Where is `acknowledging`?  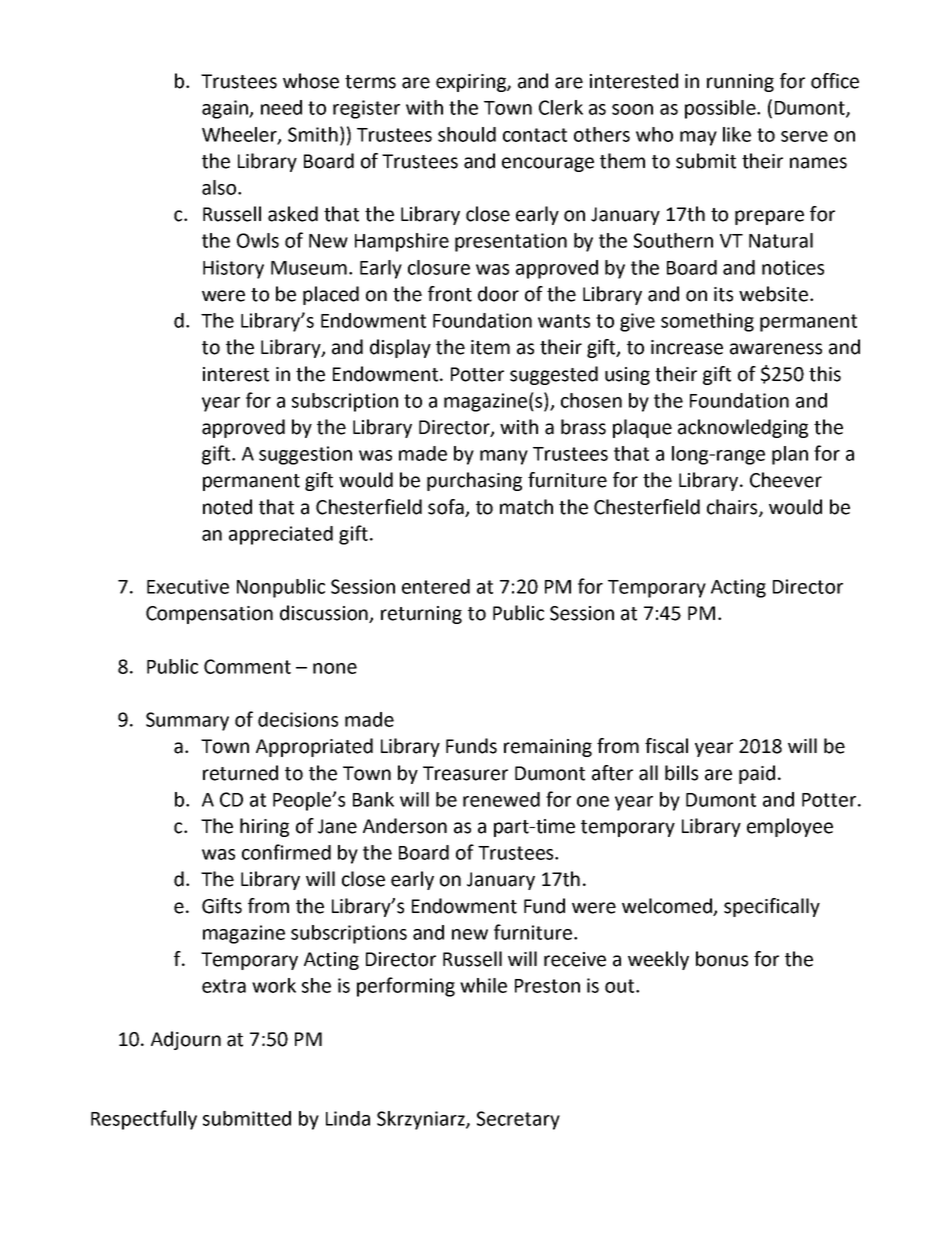
acknowledging is located at coordinates (743, 428).
